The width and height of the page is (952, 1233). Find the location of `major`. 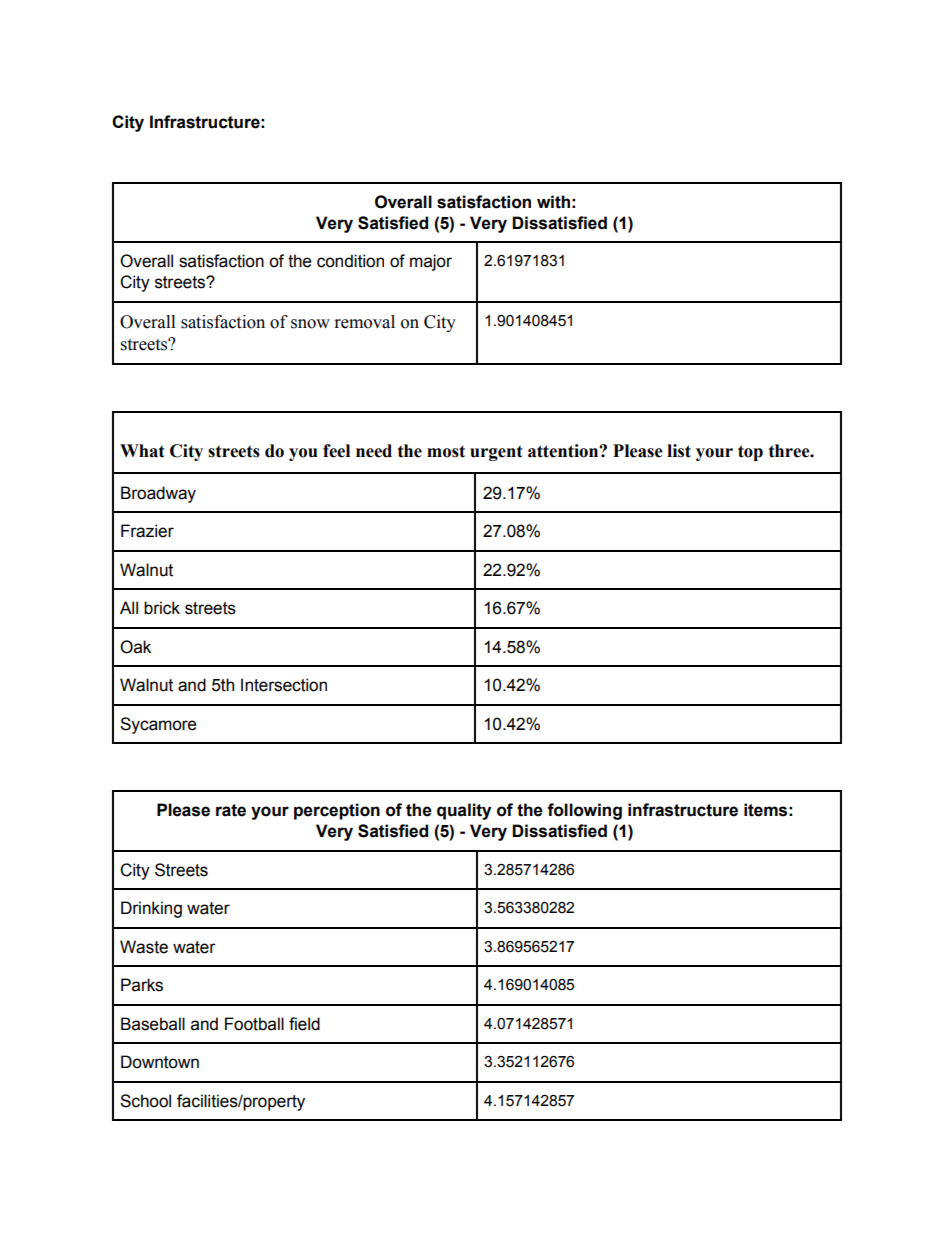

major is located at coordinates (431, 262).
